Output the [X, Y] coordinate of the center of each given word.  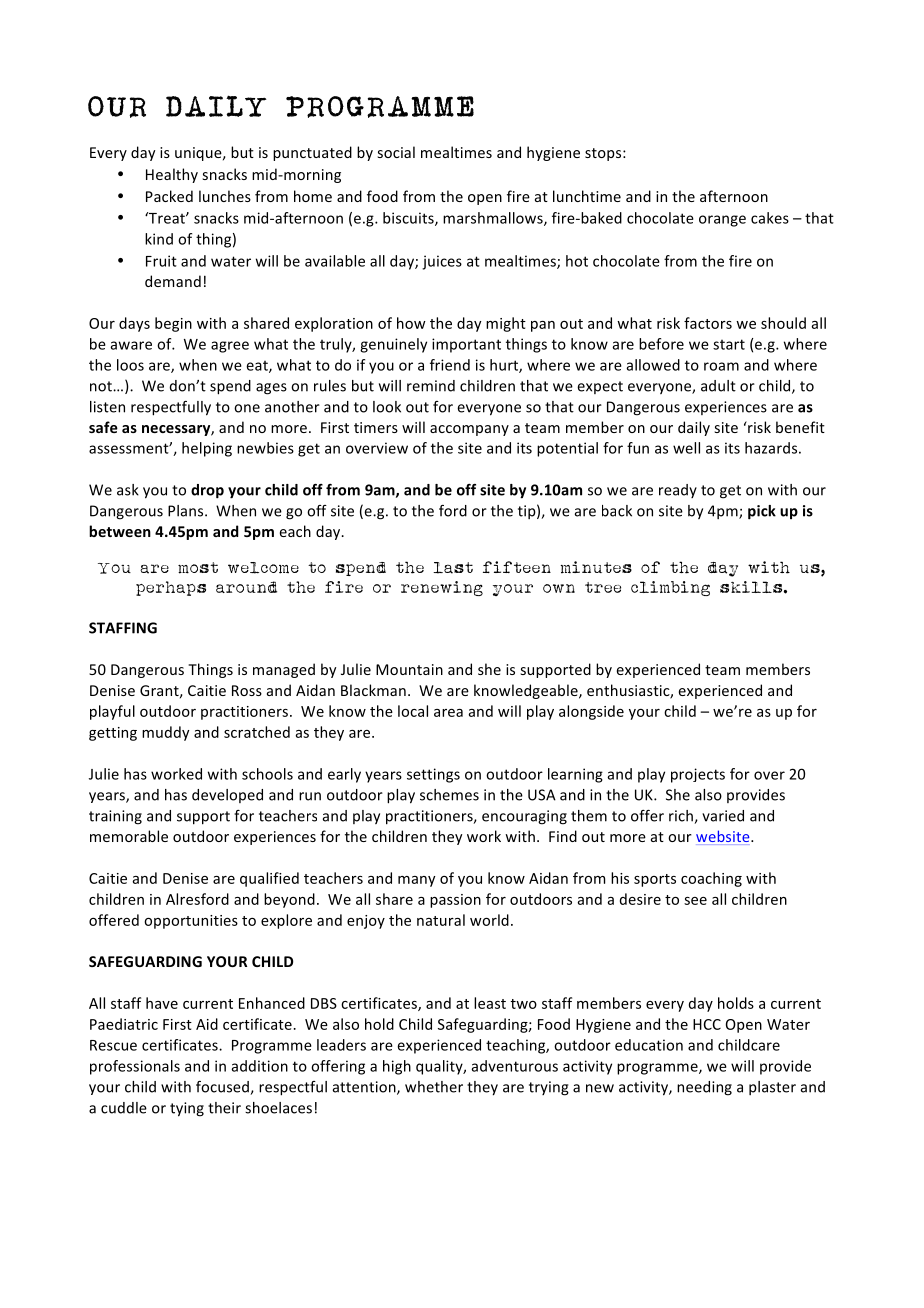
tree [603, 587]
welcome [263, 568]
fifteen [517, 567]
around [246, 587]
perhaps [171, 588]
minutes [596, 567]
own [559, 588]
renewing [442, 588]
